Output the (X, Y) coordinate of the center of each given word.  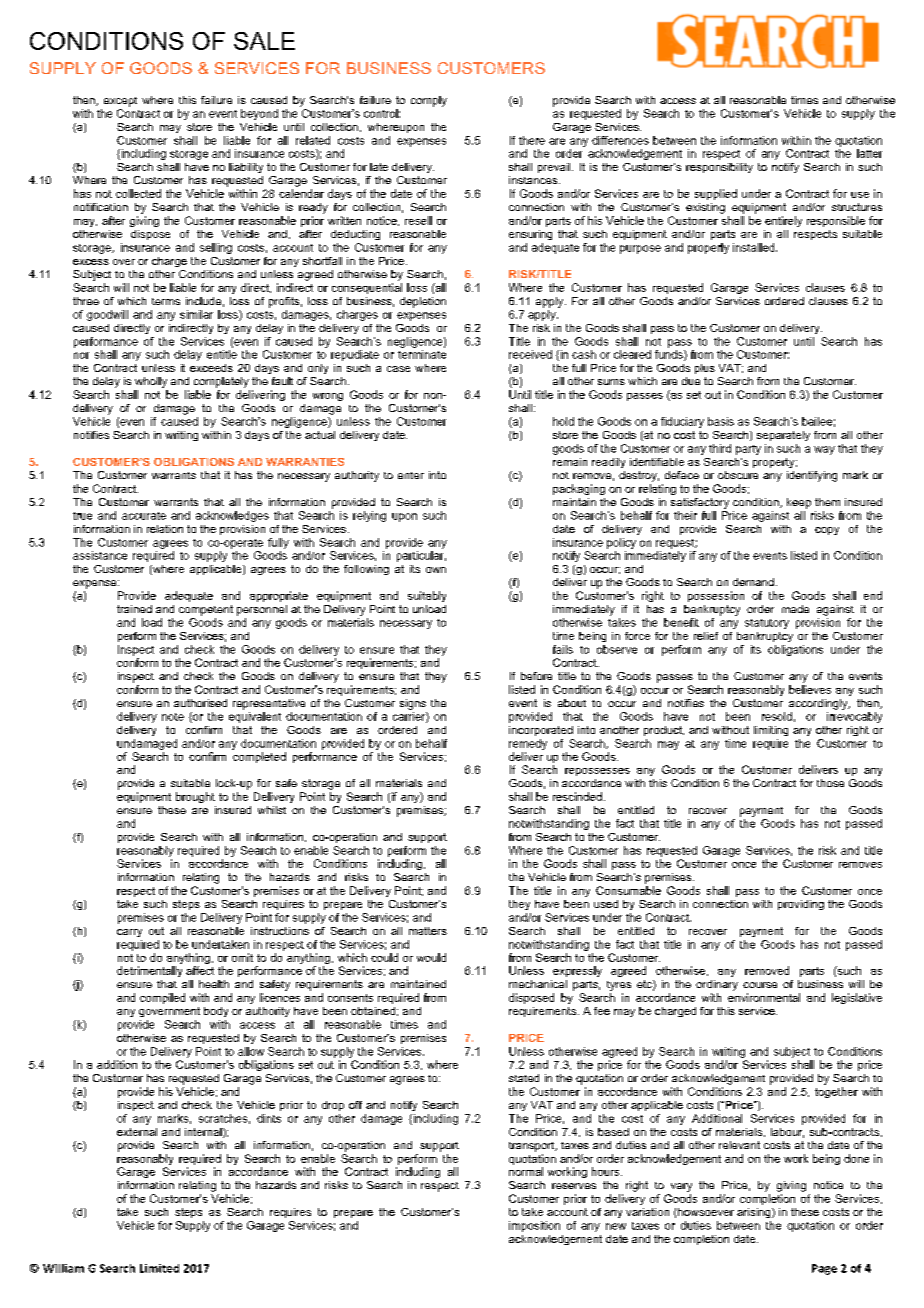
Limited (159, 1268)
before (536, 676)
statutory (767, 624)
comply (429, 101)
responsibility (719, 168)
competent (206, 610)
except (120, 102)
